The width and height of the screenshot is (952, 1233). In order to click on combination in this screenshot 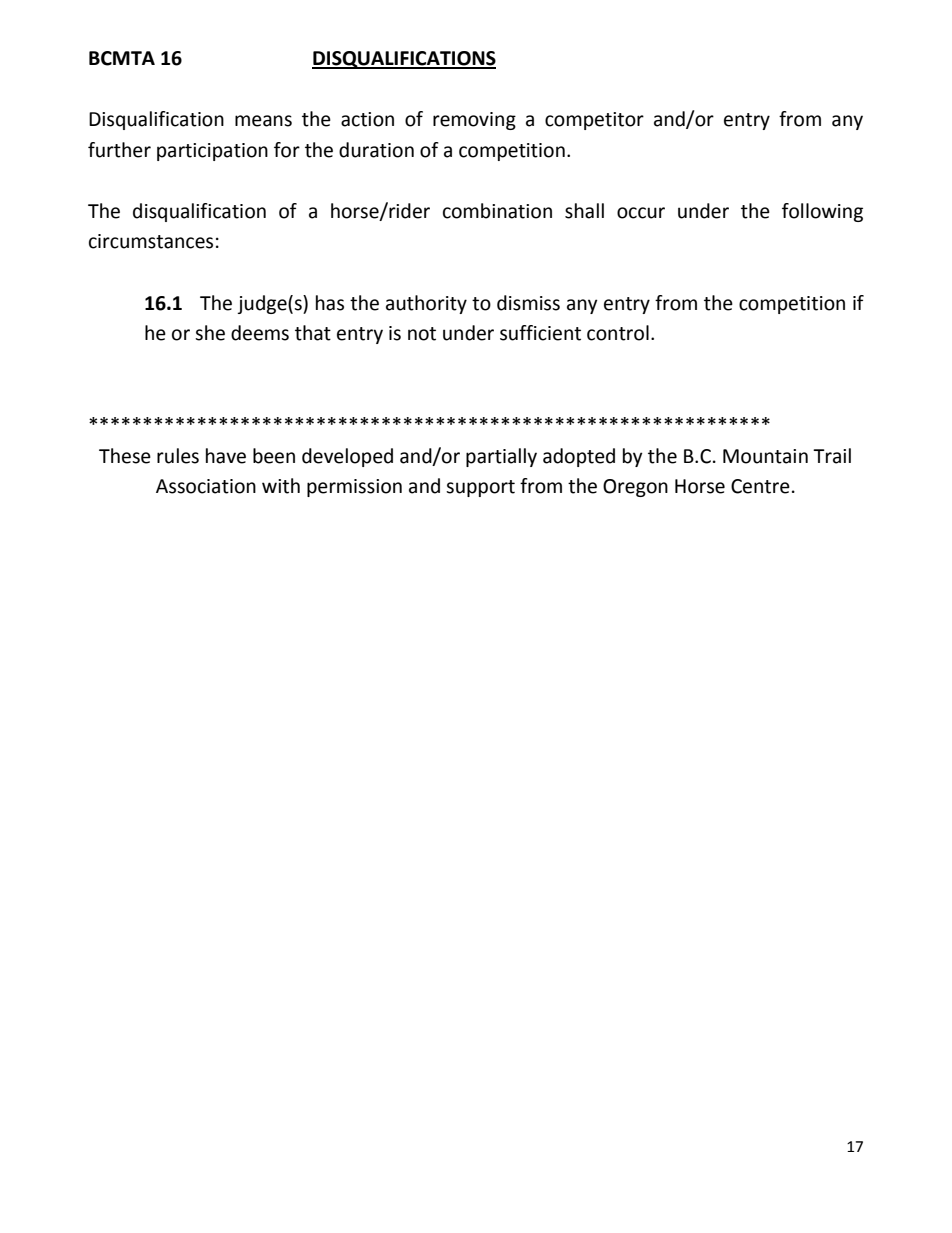, I will do `click(497, 211)`.
